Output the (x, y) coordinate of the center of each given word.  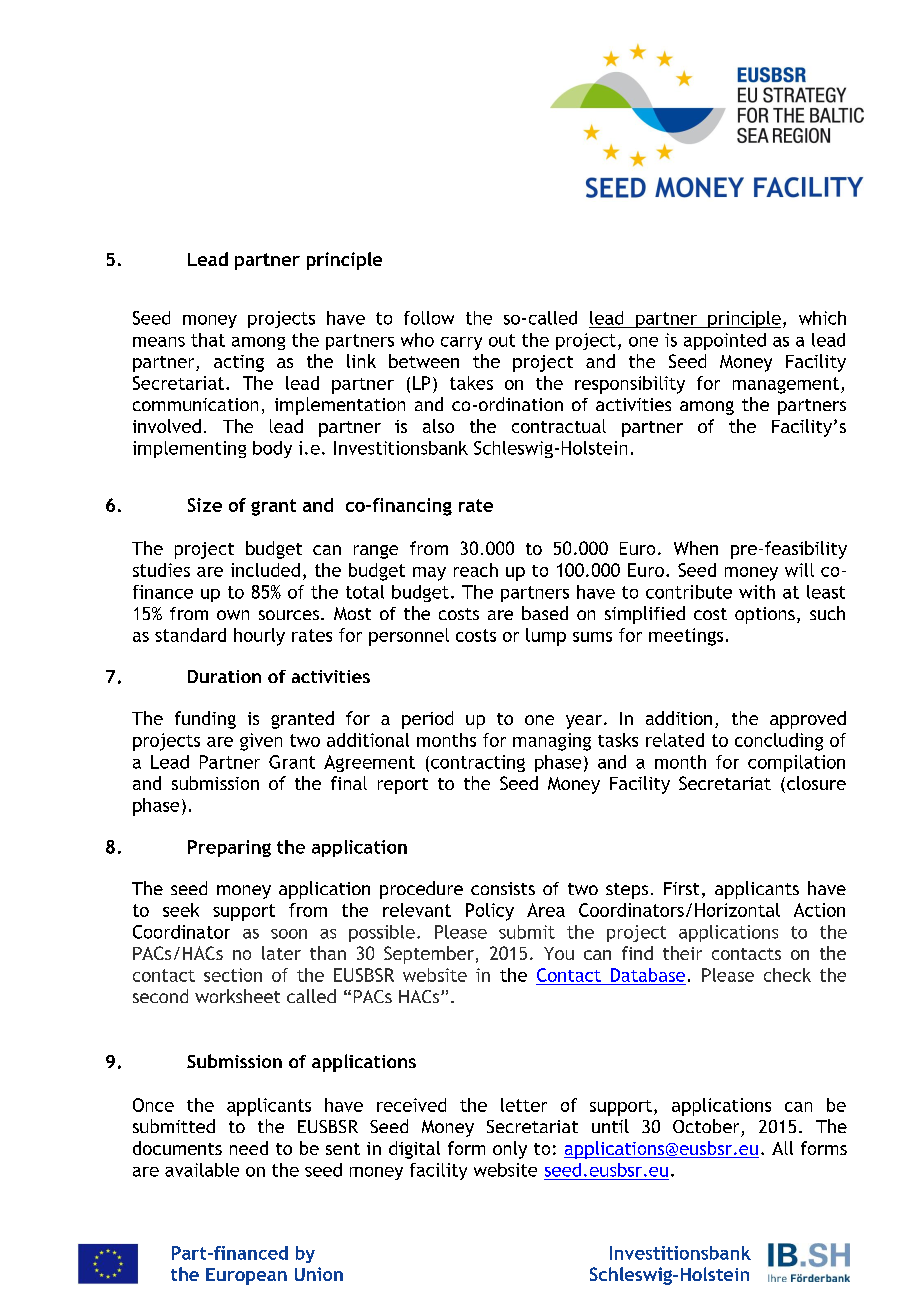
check (787, 975)
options (765, 615)
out (502, 340)
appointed (725, 341)
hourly (259, 637)
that (208, 340)
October (706, 1126)
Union (319, 1274)
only (510, 1150)
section (233, 975)
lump (546, 637)
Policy (490, 912)
